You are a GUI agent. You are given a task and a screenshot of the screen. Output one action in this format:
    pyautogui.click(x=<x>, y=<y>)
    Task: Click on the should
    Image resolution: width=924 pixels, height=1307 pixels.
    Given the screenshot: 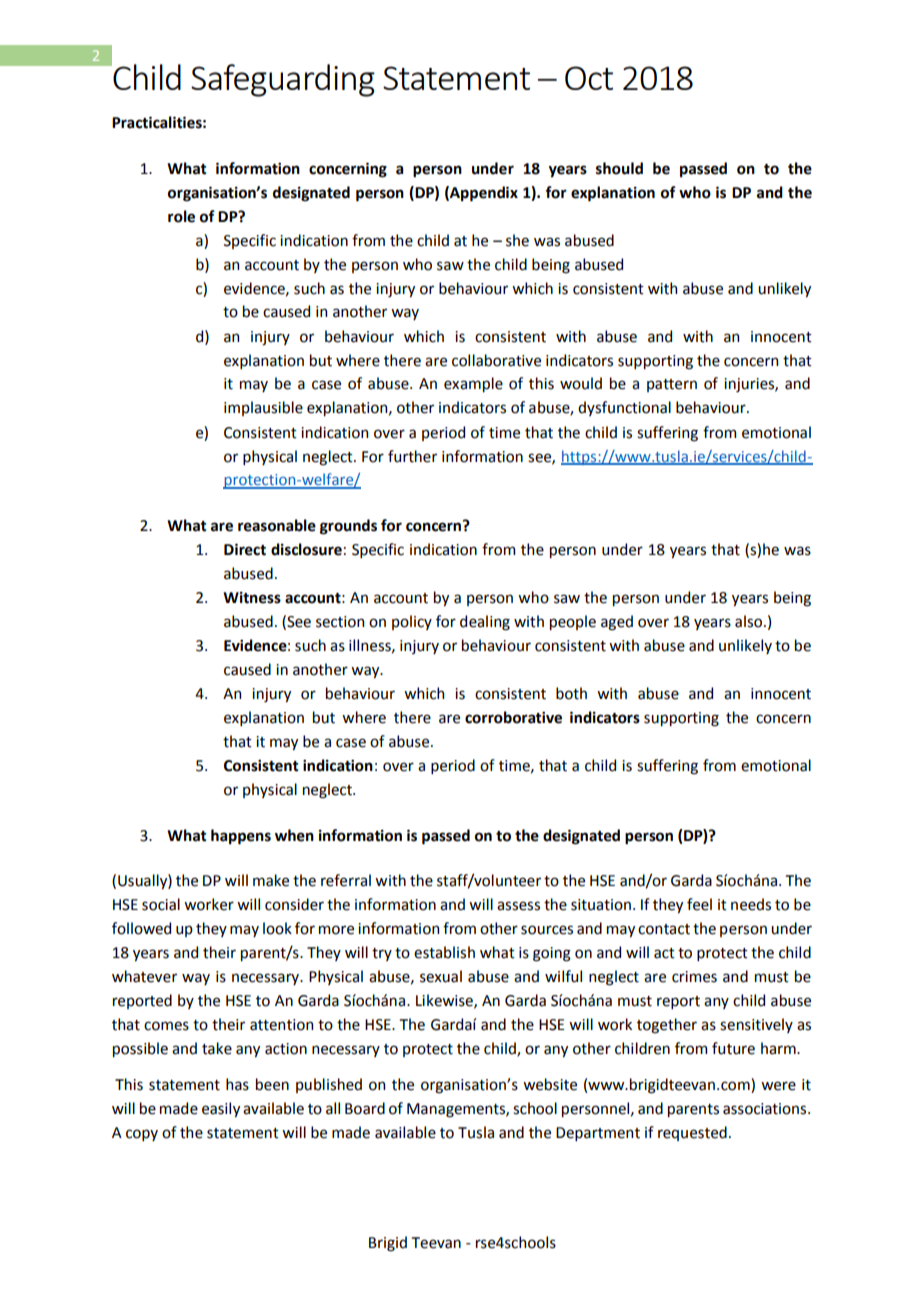 What is the action you would take?
    pyautogui.click(x=619, y=168)
